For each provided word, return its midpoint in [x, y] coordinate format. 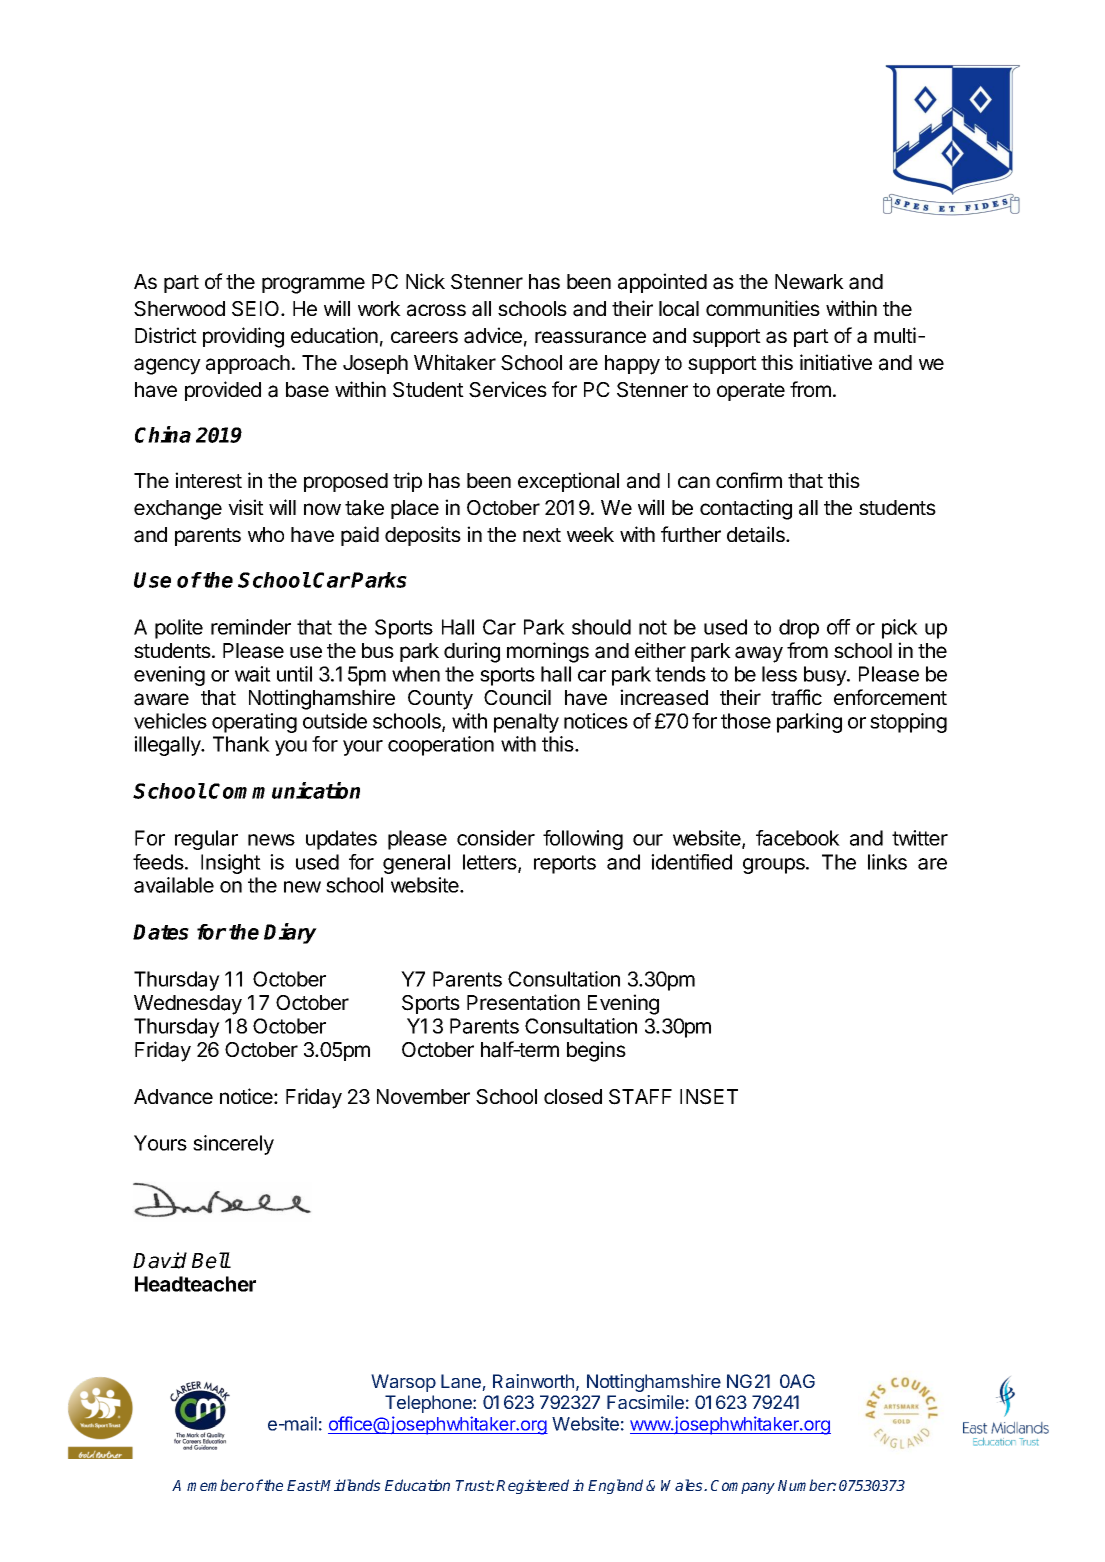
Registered [532, 1486]
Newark [809, 282]
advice [493, 335]
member [216, 1485]
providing [243, 337]
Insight [231, 864]
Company [743, 1487]
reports [565, 864]
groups [775, 866]
